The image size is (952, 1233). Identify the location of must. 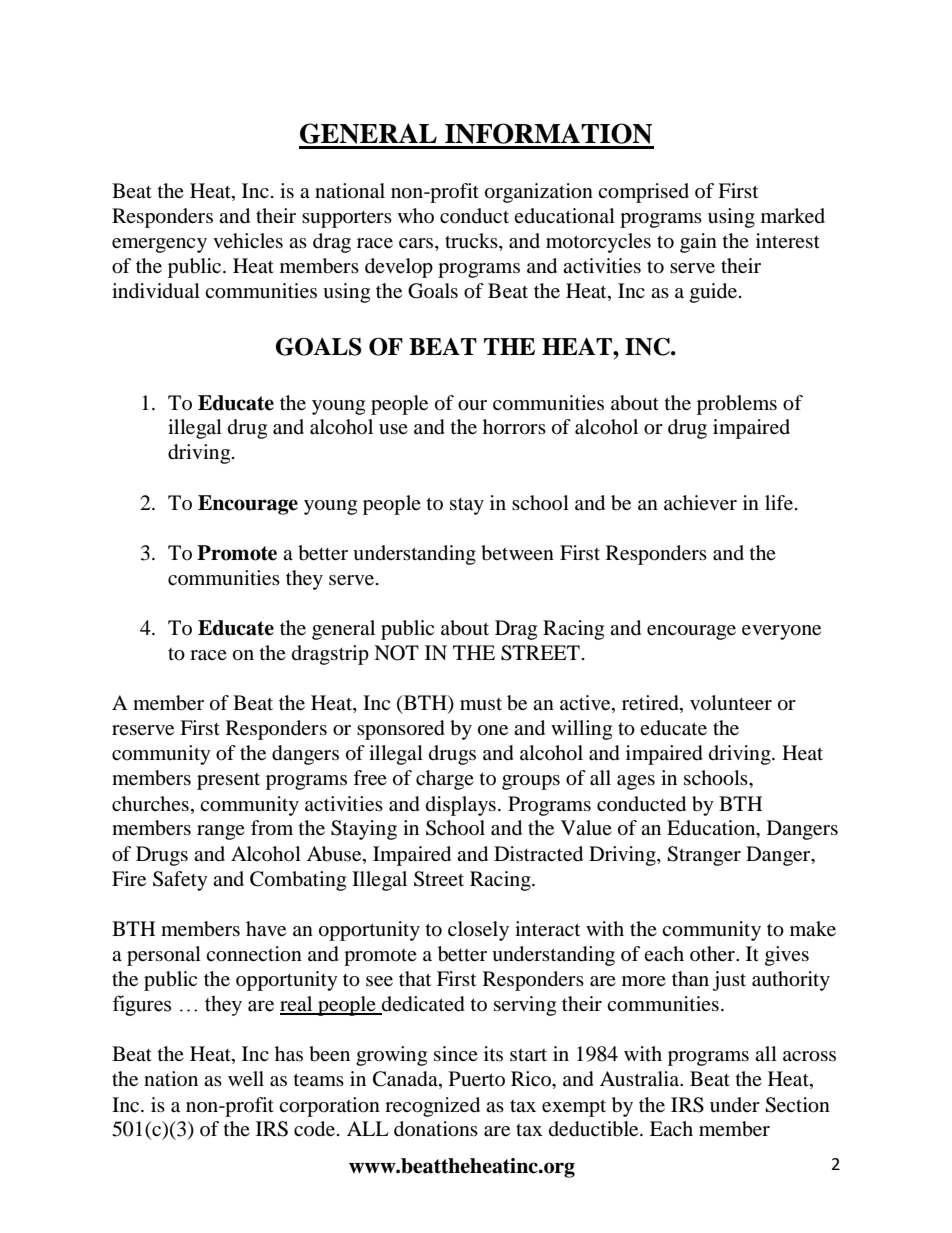
(481, 704).
